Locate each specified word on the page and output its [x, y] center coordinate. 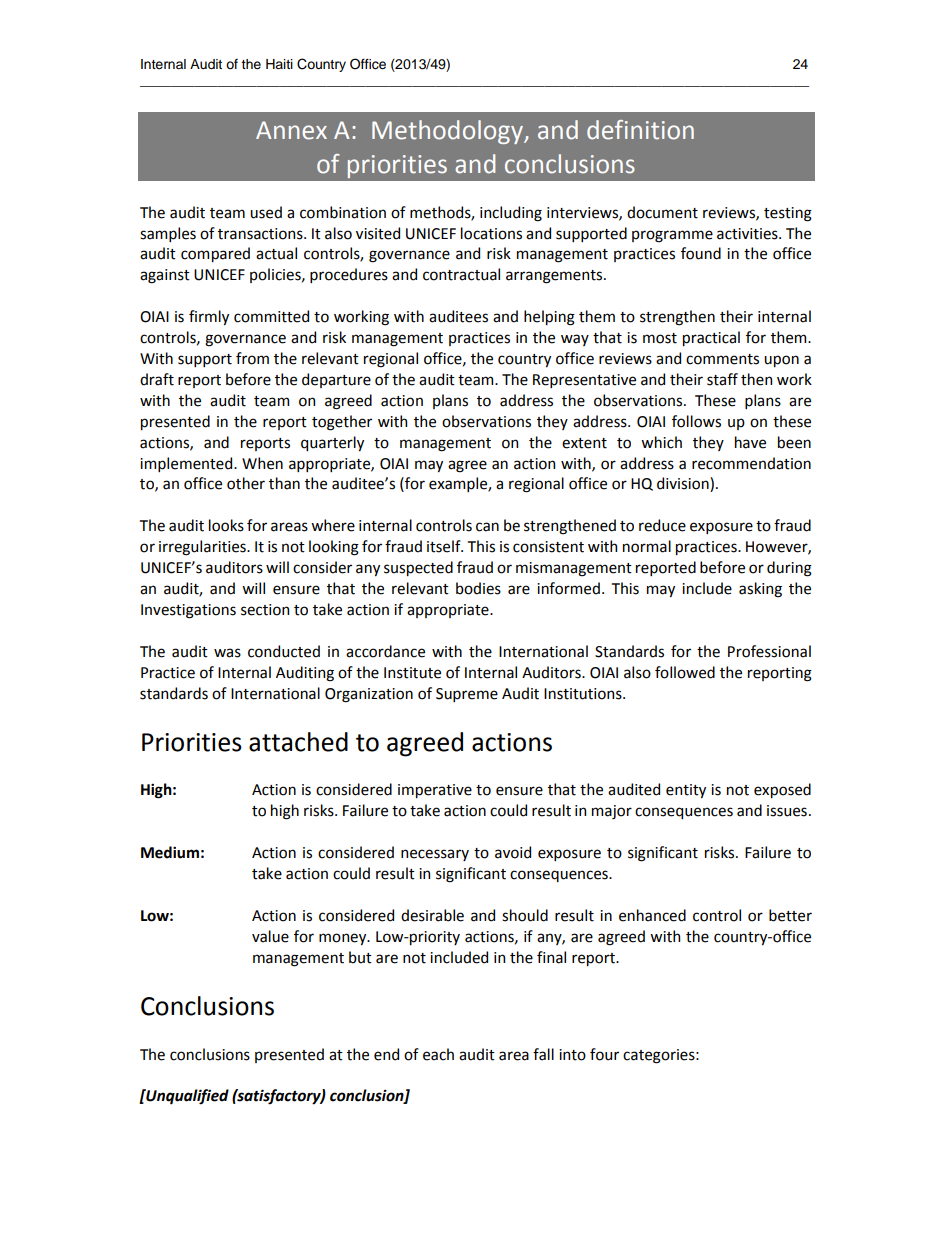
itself [445, 546]
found [701, 253]
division [684, 484]
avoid [513, 852]
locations [491, 233]
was [227, 653]
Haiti [279, 64]
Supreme [467, 695]
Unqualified [186, 1097]
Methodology [448, 132]
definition [640, 130]
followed [685, 672]
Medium [170, 852]
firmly [209, 317]
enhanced [652, 915]
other [246, 483]
